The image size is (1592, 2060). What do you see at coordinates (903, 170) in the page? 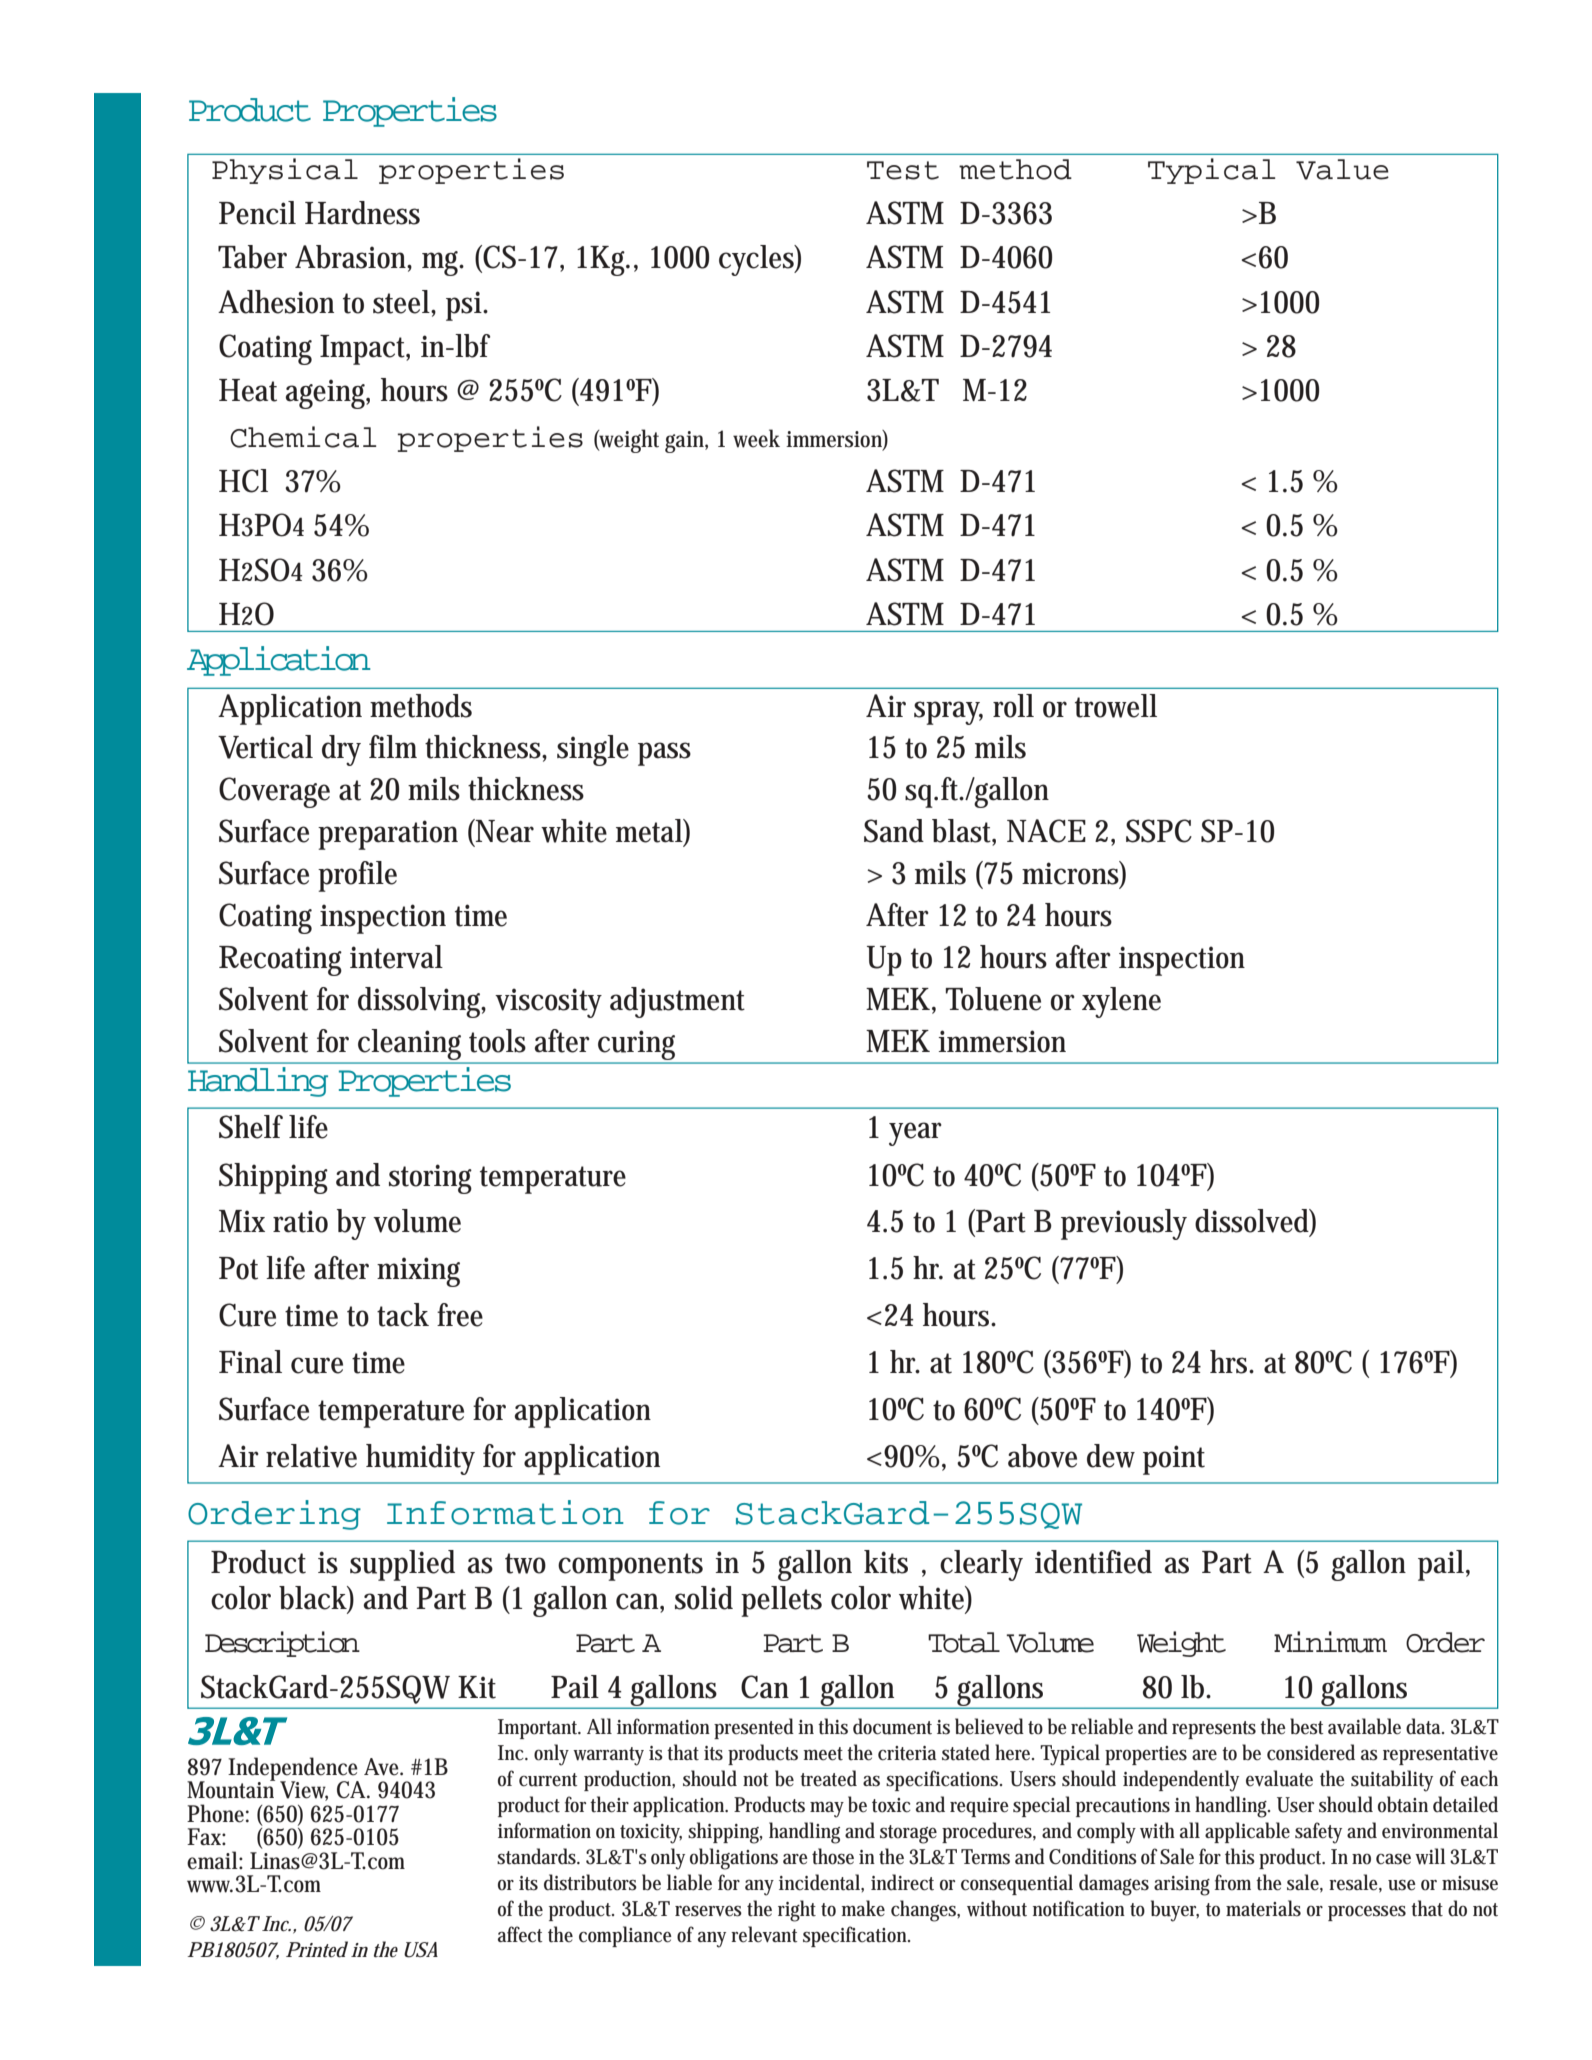
I see `Test` at bounding box center [903, 170].
